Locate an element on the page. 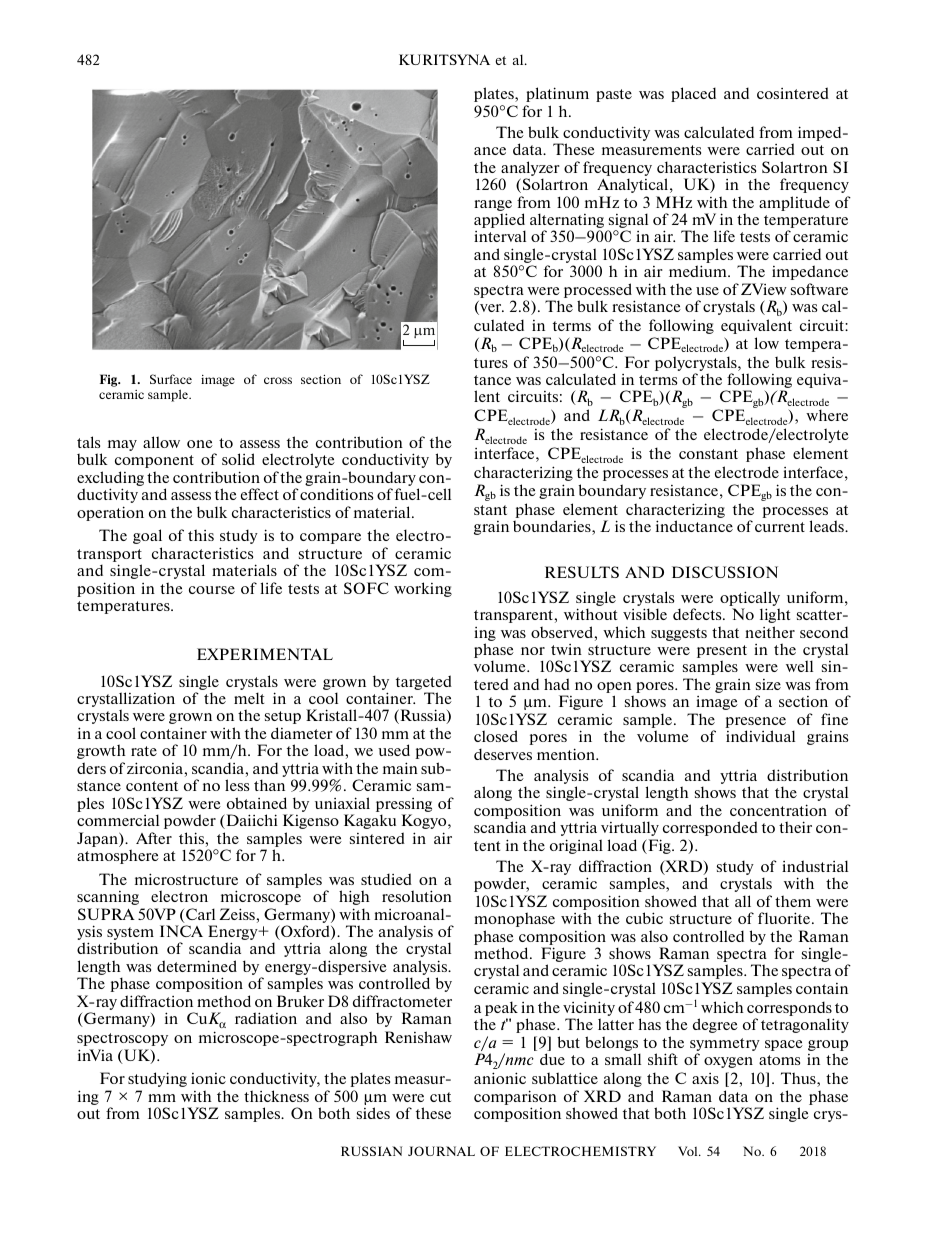 The width and height of the image is (952, 1233). placed is located at coordinates (693, 94).
